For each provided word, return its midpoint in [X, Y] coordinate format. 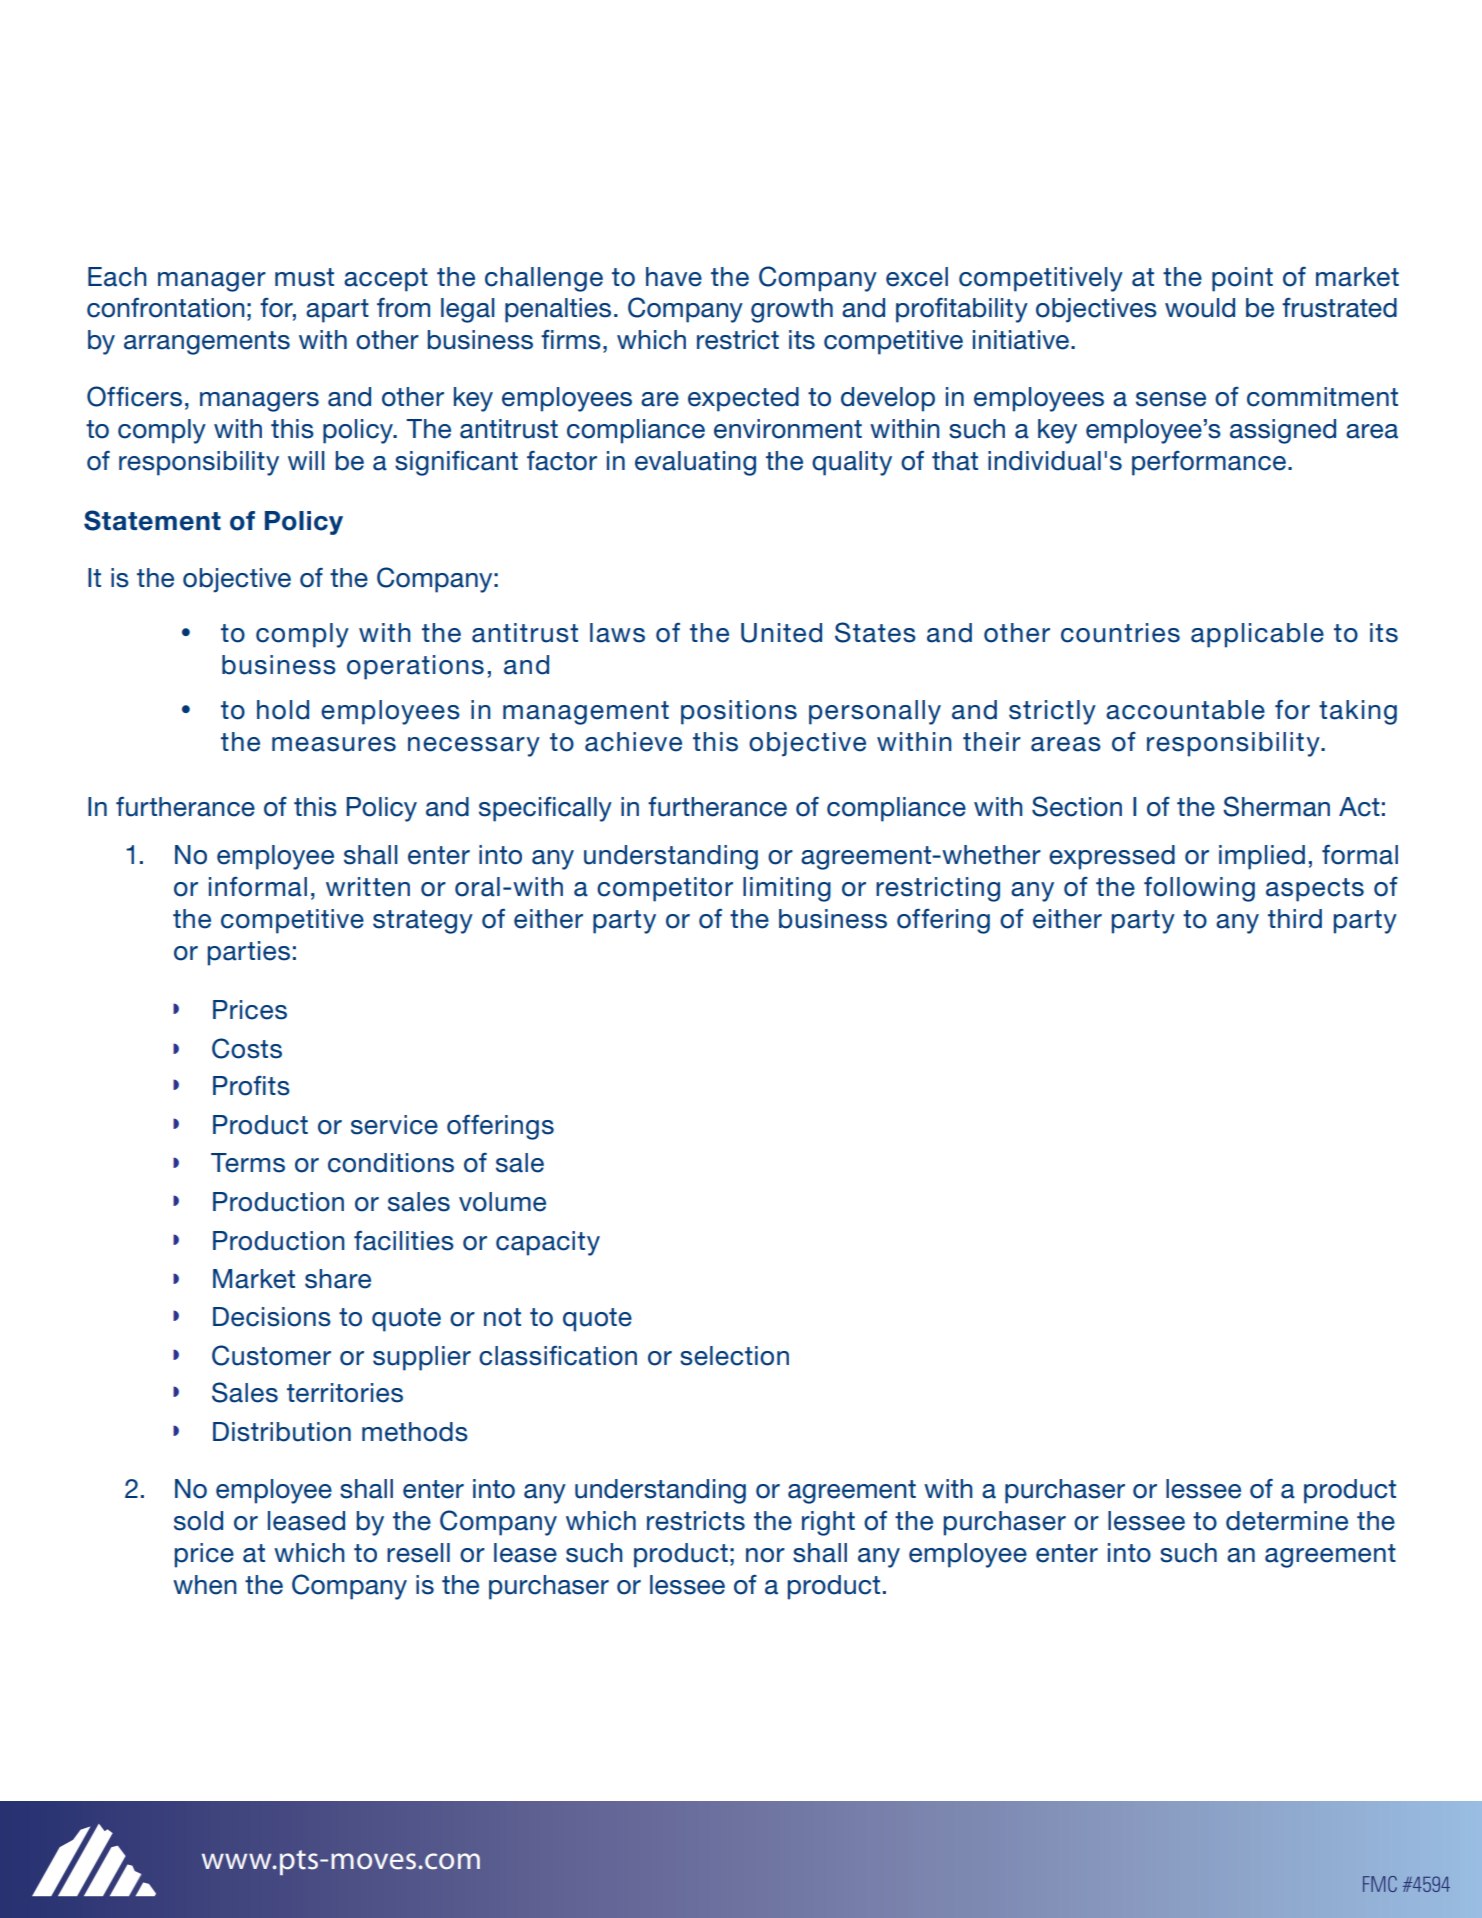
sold [198, 1521]
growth [792, 310]
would [1200, 308]
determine [1287, 1521]
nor [765, 1555]
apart [337, 311]
